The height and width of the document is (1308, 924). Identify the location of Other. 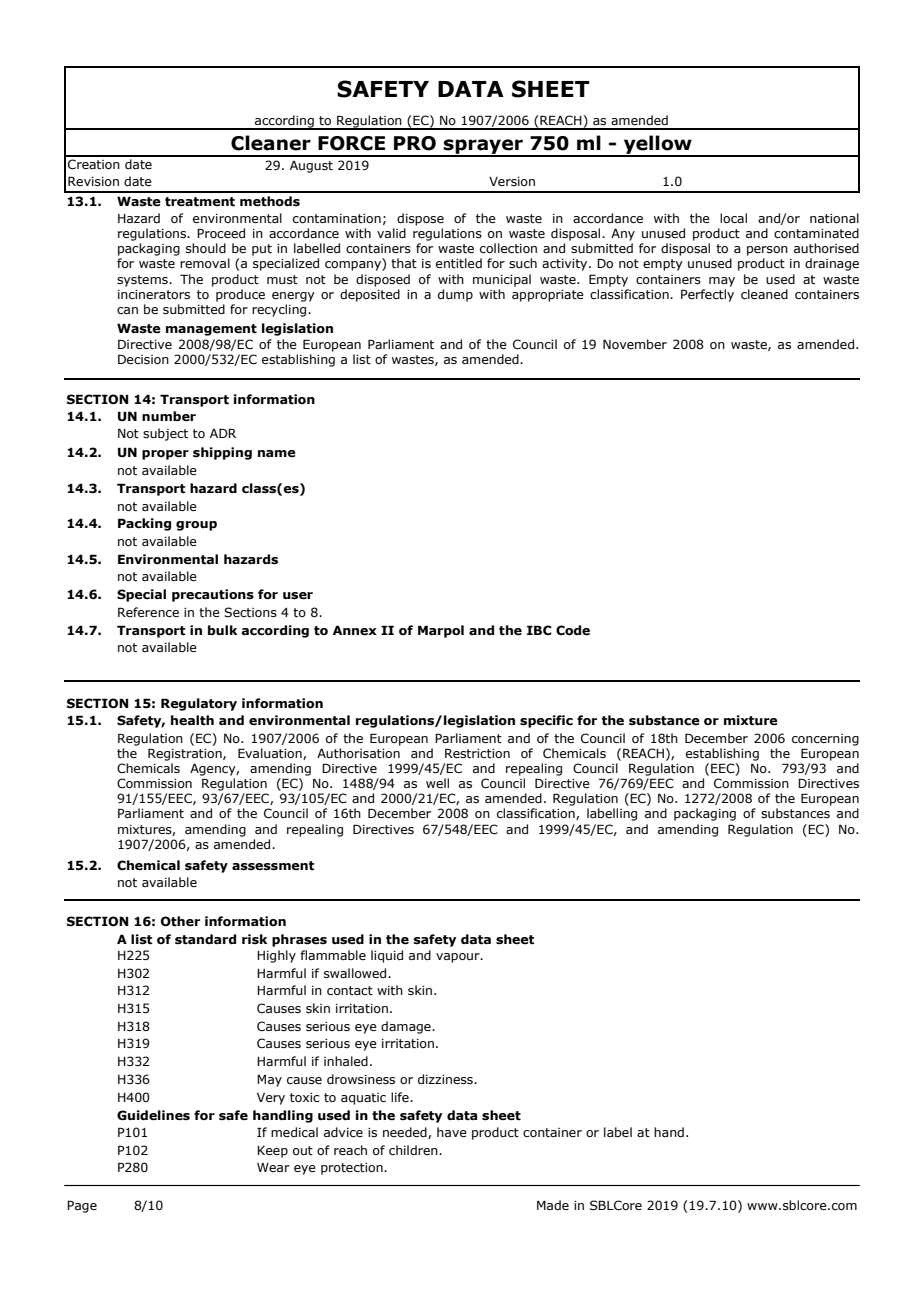
(180, 921).
